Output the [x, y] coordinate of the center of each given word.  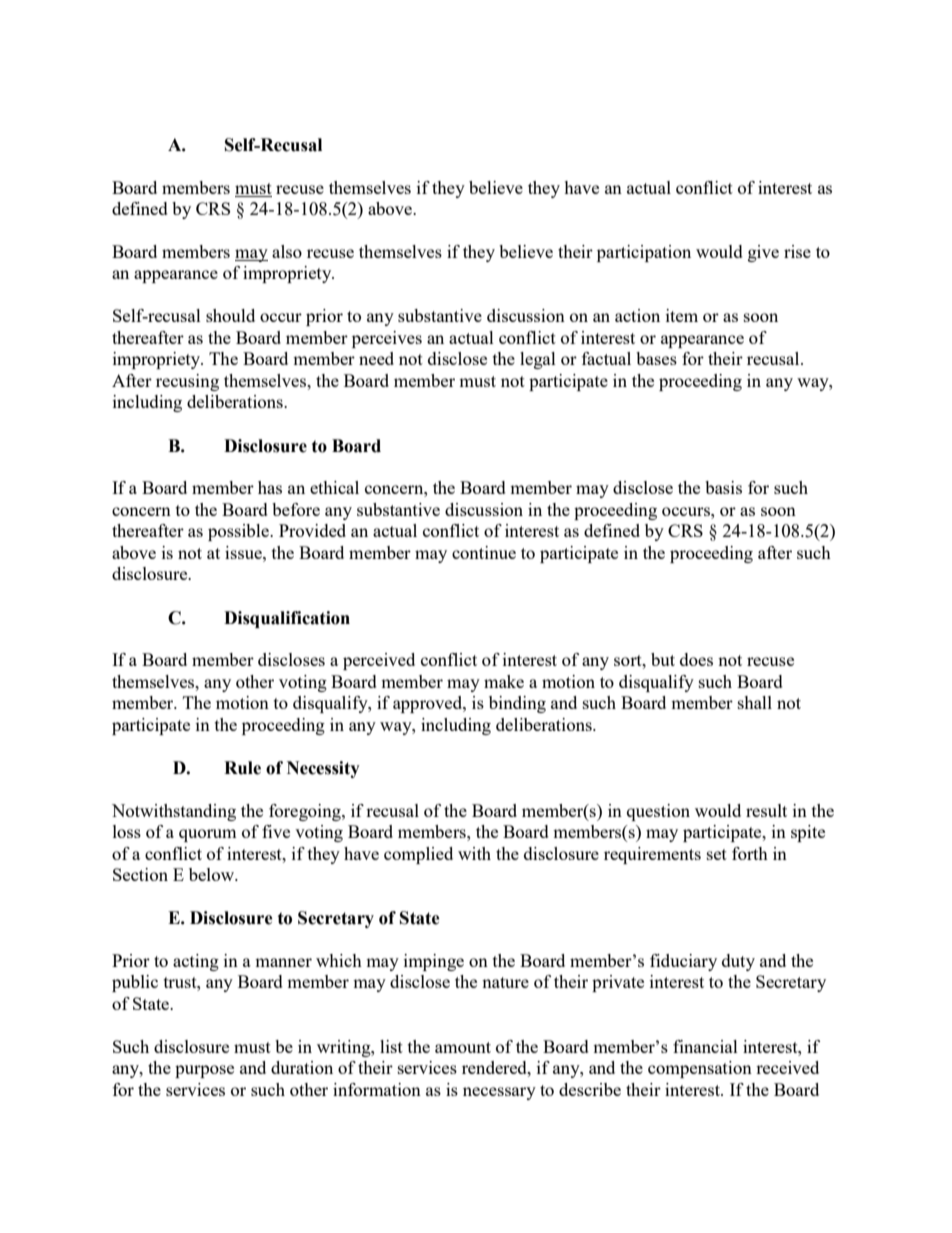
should [230, 315]
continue [484, 552]
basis [723, 487]
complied [418, 855]
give [763, 253]
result [766, 810]
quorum [208, 835]
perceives [387, 339]
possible [239, 532]
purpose [204, 1071]
